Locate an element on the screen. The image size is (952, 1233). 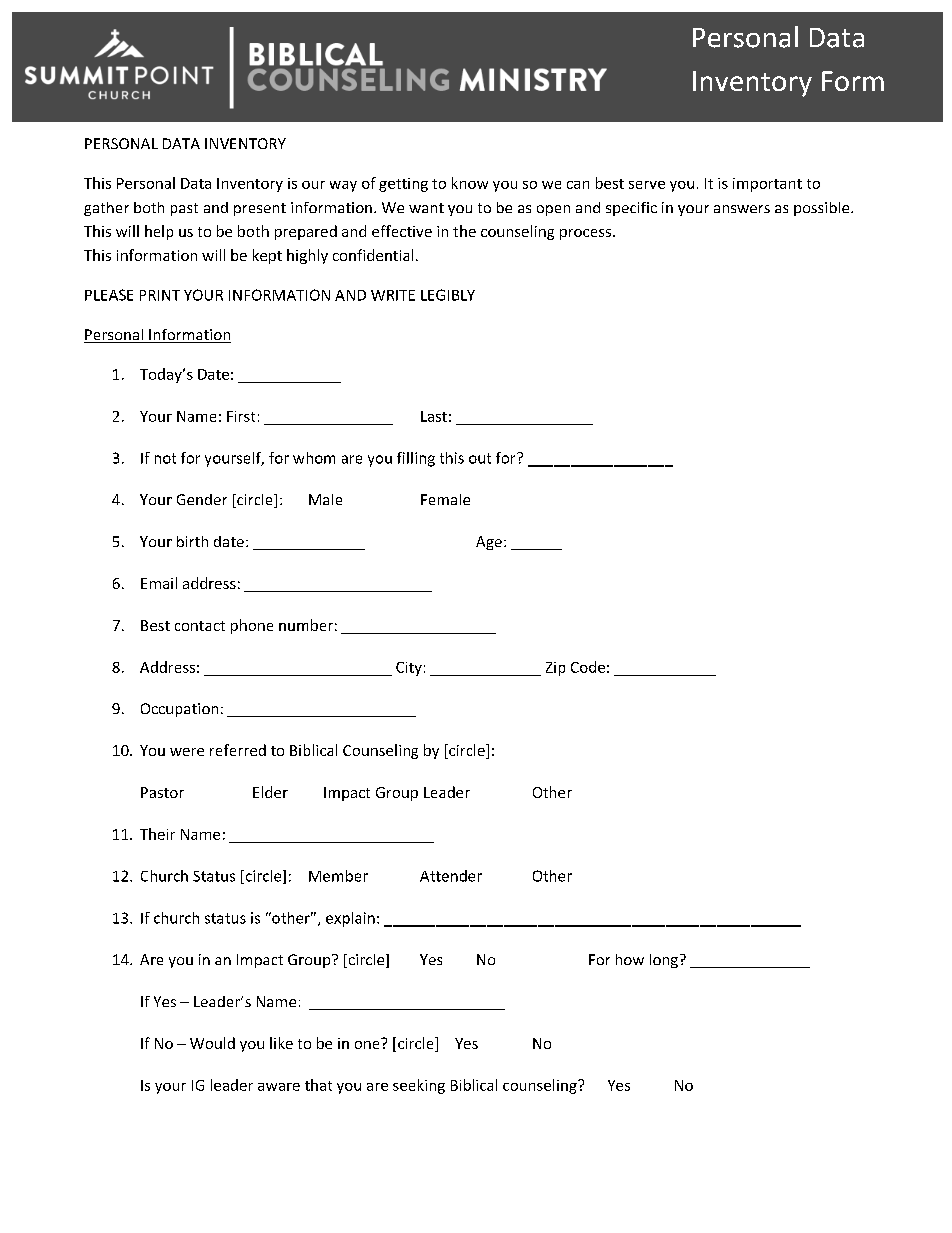
City is located at coordinates (409, 669).
